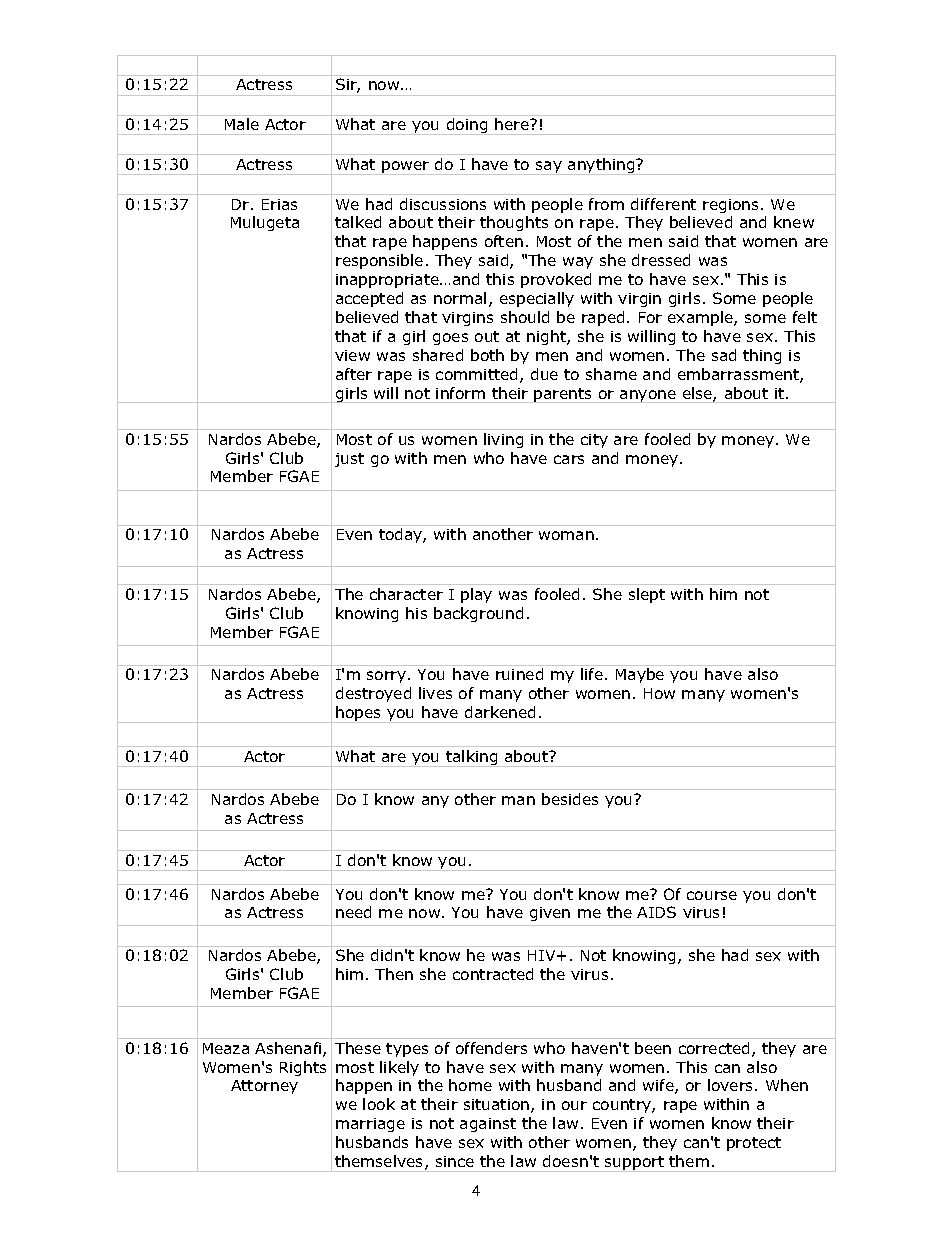 The image size is (952, 1233). Describe the element at coordinates (659, 693) in the screenshot. I see `How` at that location.
